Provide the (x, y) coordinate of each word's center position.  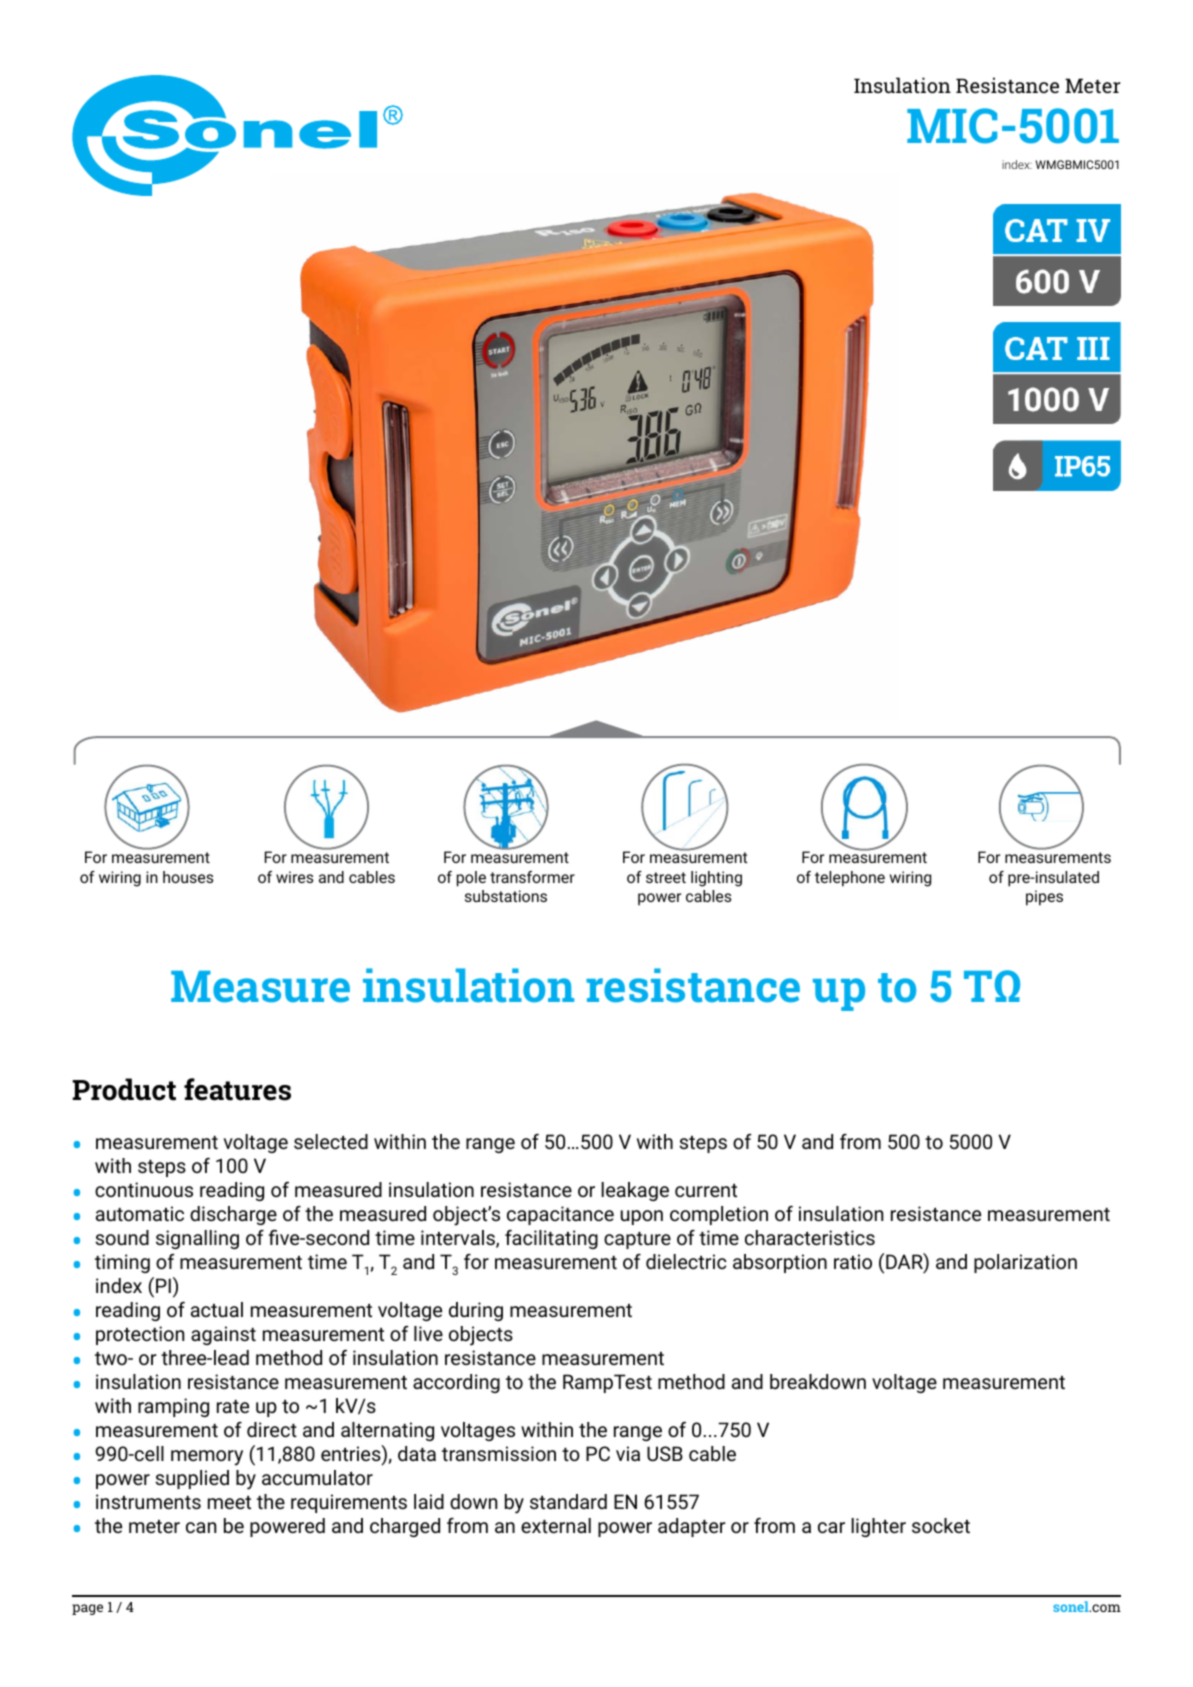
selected (331, 1141)
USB (665, 1453)
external (556, 1525)
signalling (197, 1239)
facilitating (551, 1239)
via (628, 1453)
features (237, 1089)
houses (188, 877)
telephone (850, 879)
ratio (853, 1261)
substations (506, 896)
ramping (173, 1407)
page (87, 1609)
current (706, 1190)
